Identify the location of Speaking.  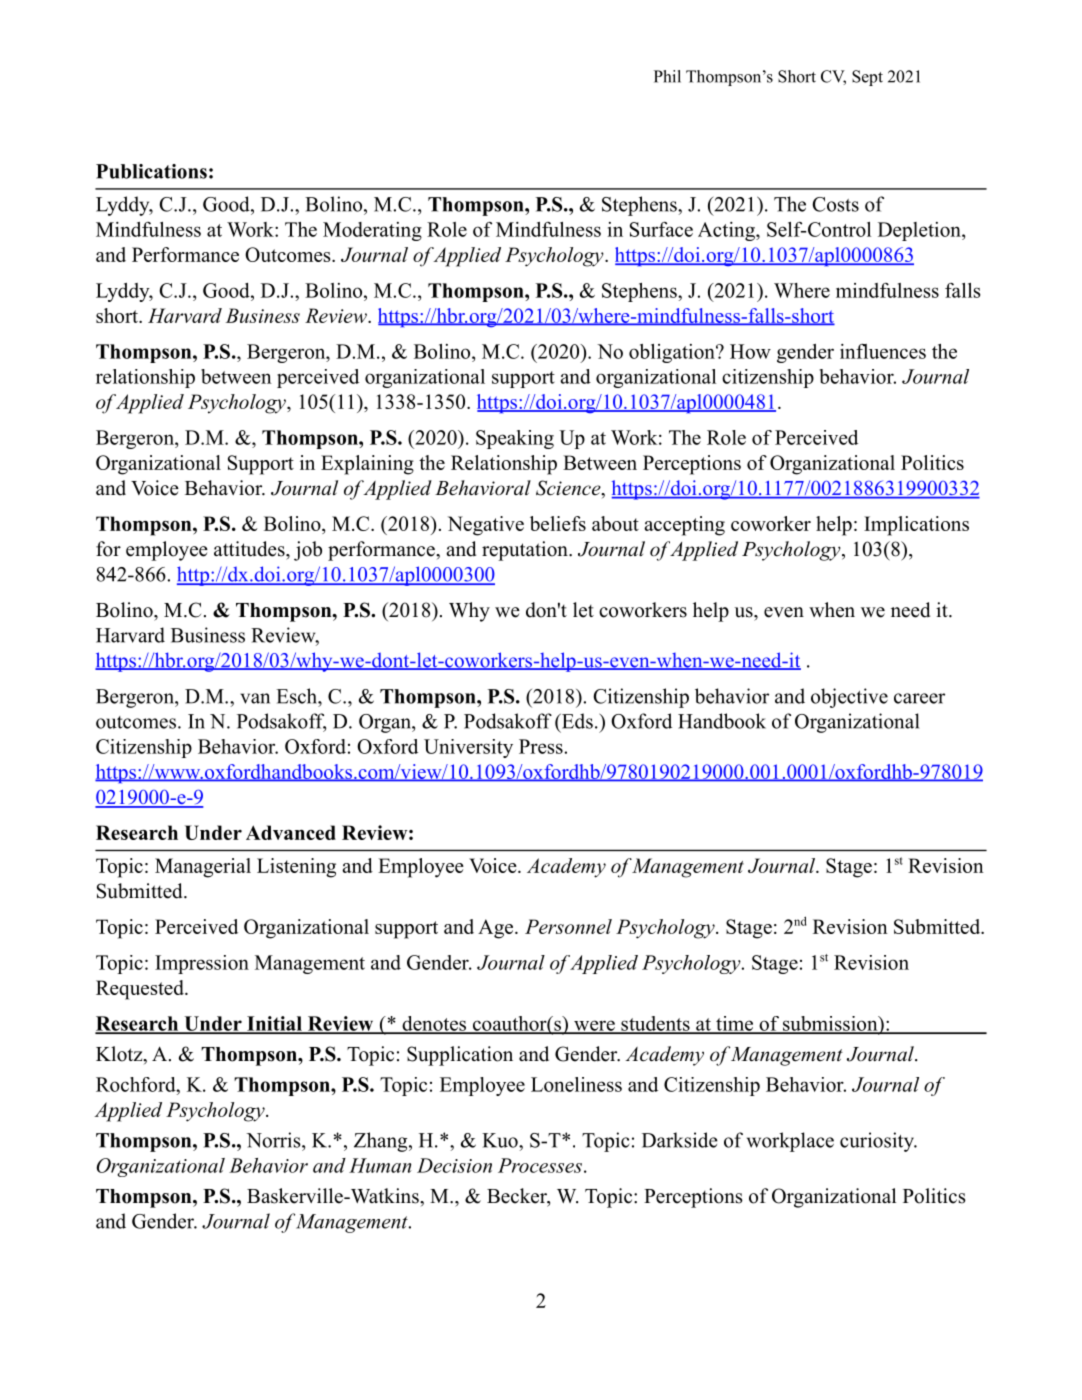
(515, 439).
